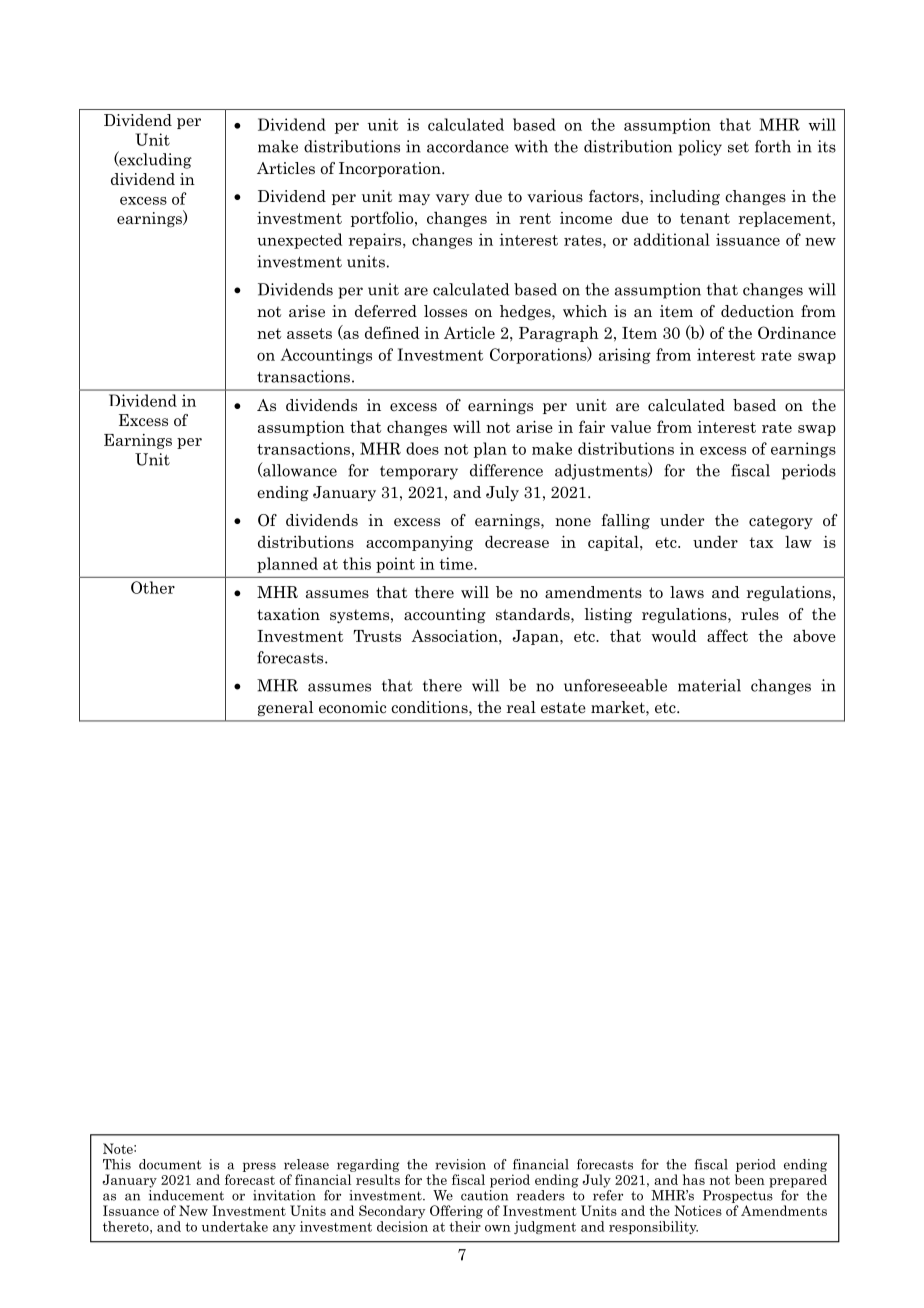  I want to click on real, so click(521, 707).
